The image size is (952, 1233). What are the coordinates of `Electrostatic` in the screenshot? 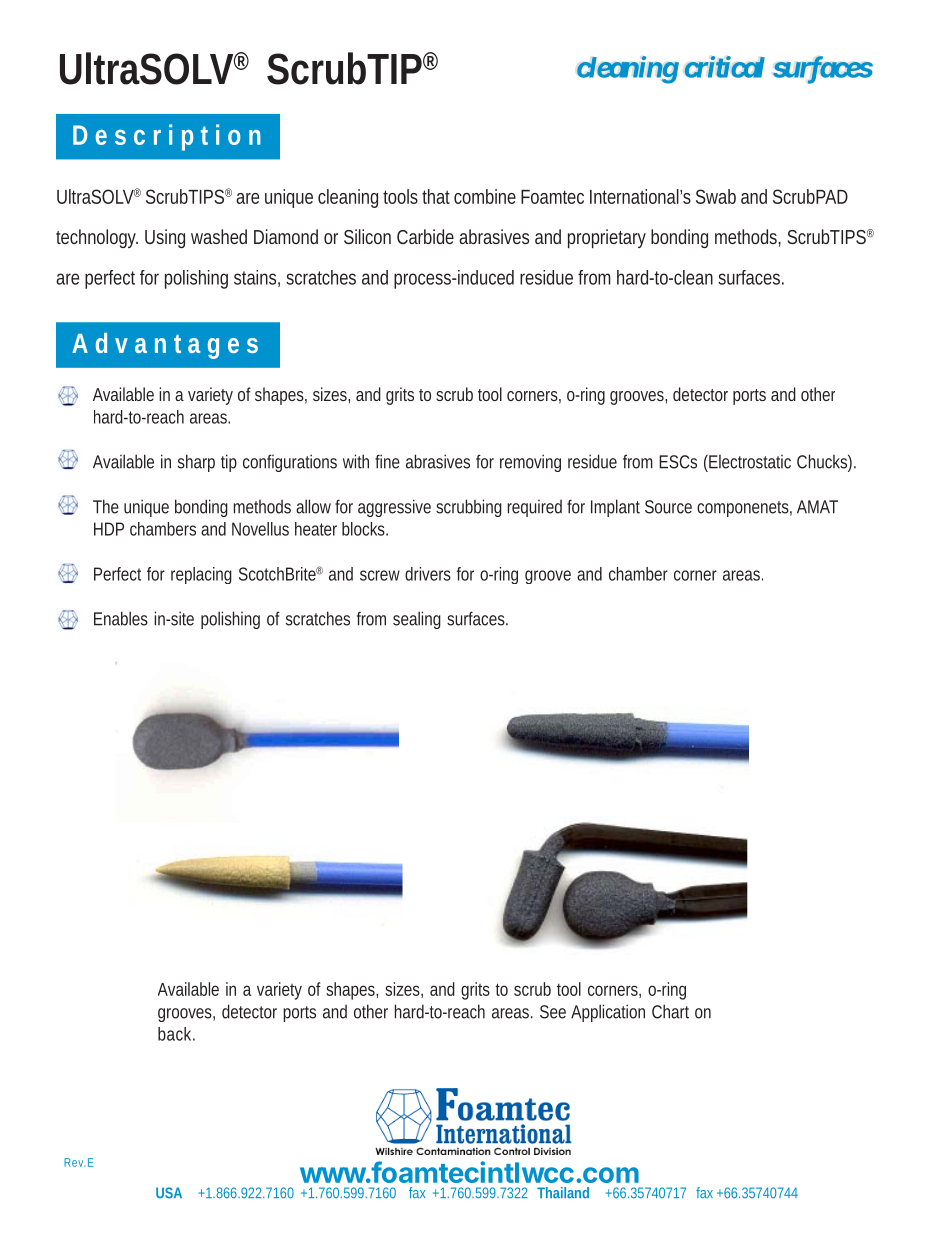 It's located at (749, 461).
